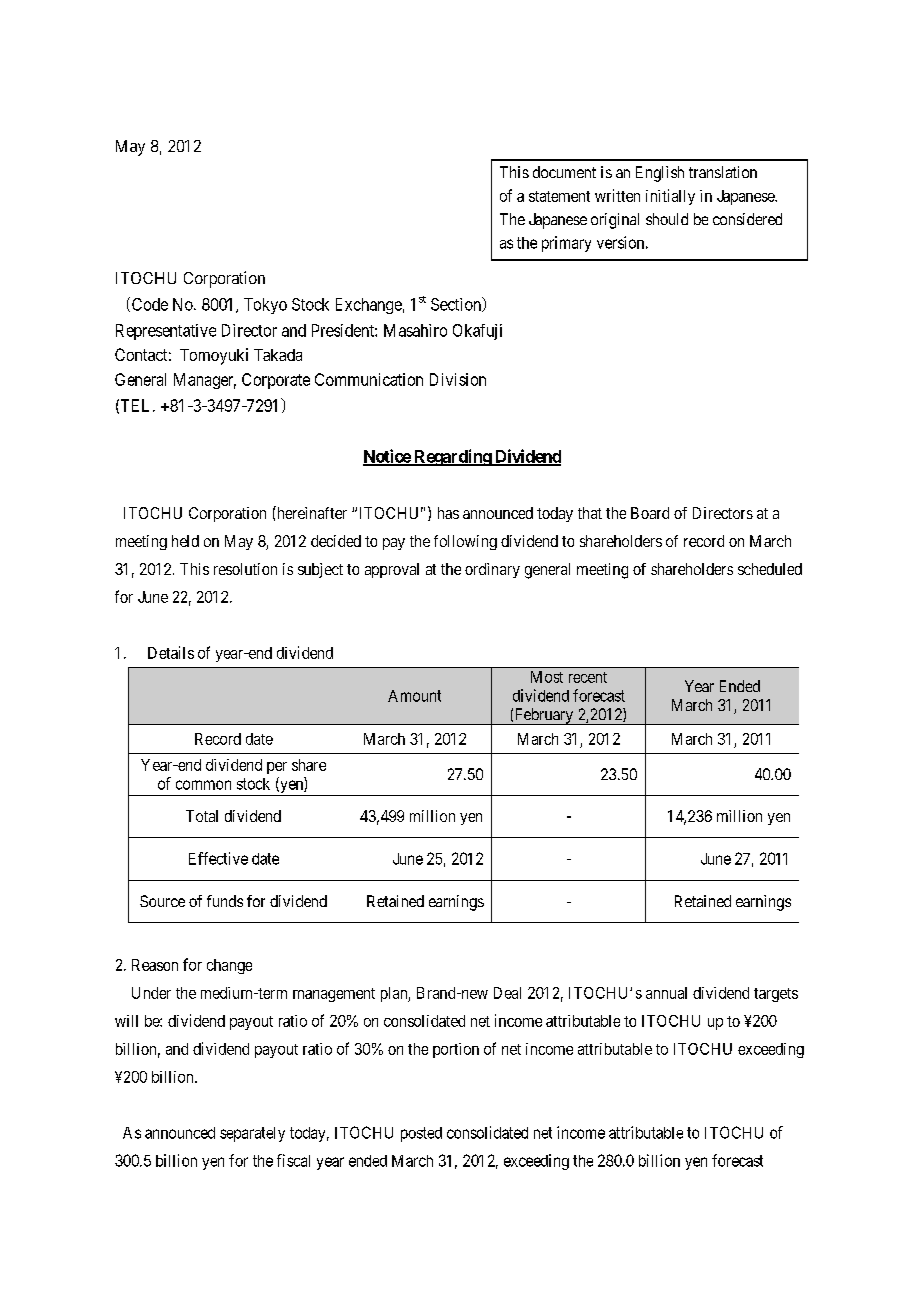  I want to click on Corporate, so click(276, 381).
